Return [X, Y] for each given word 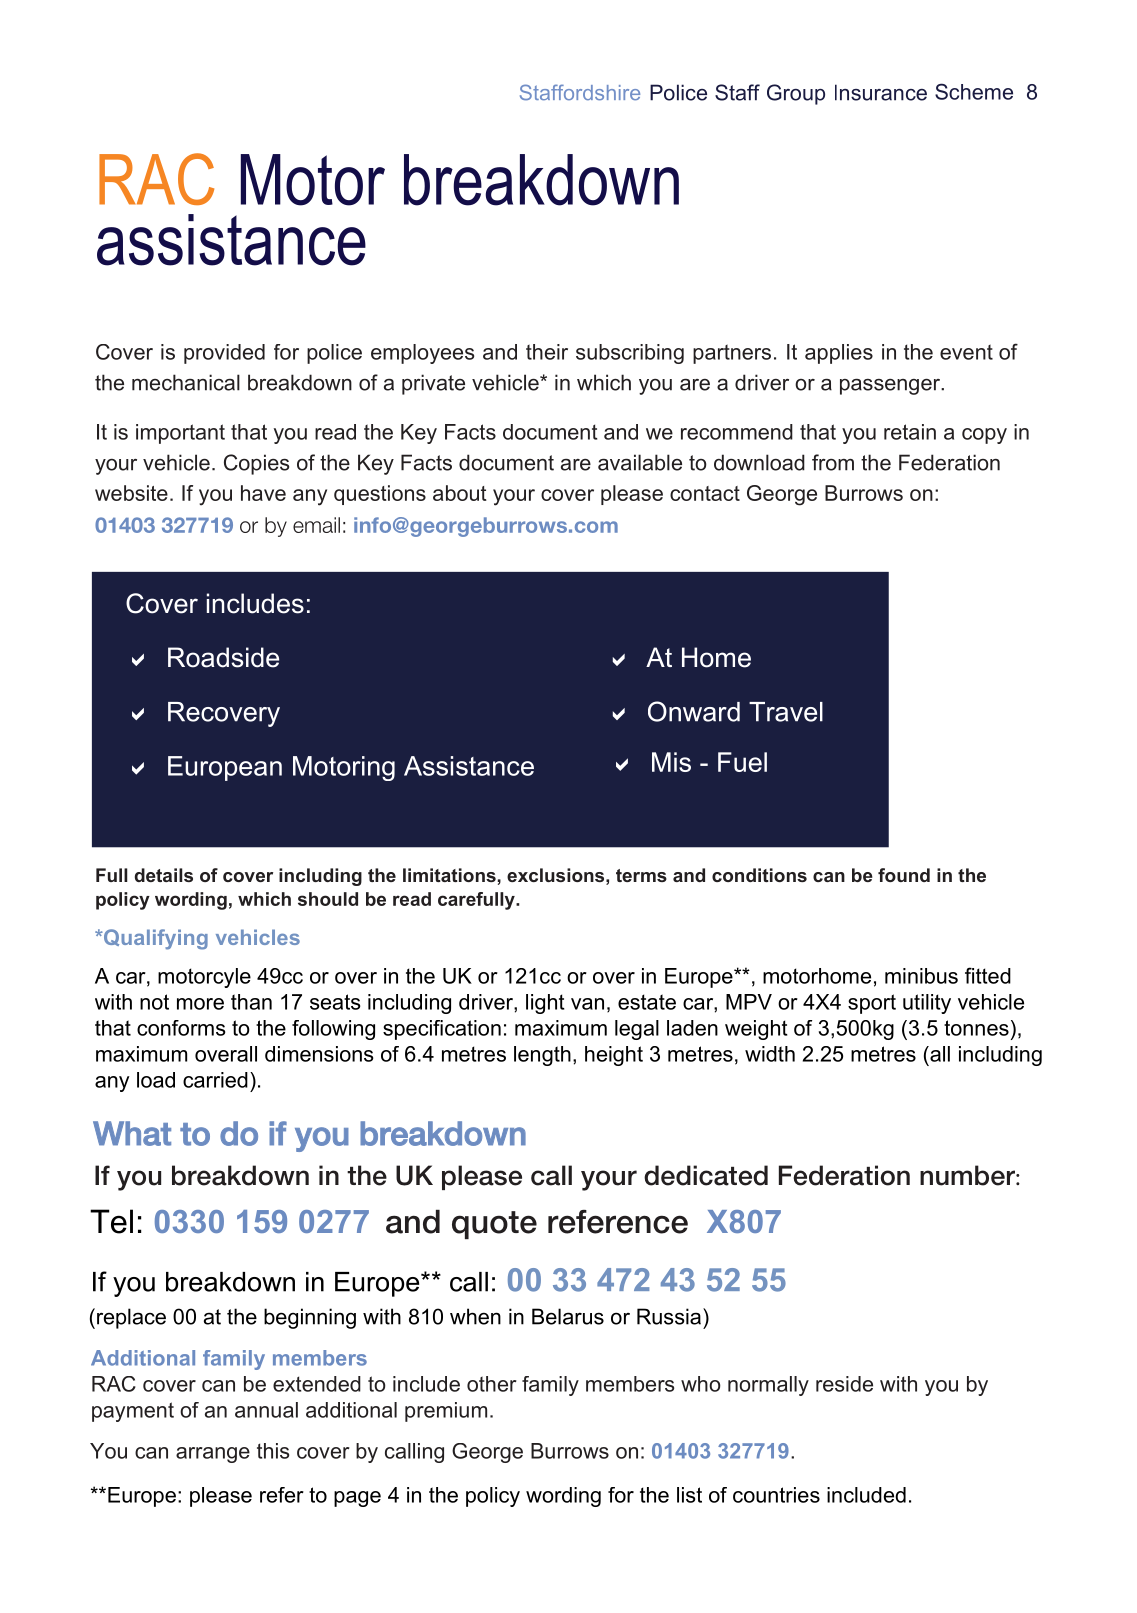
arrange [213, 1455]
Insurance [881, 92]
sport [872, 1004]
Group [796, 94]
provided [224, 354]
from [833, 462]
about [460, 493]
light [545, 1004]
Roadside [223, 657]
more [200, 1004]
